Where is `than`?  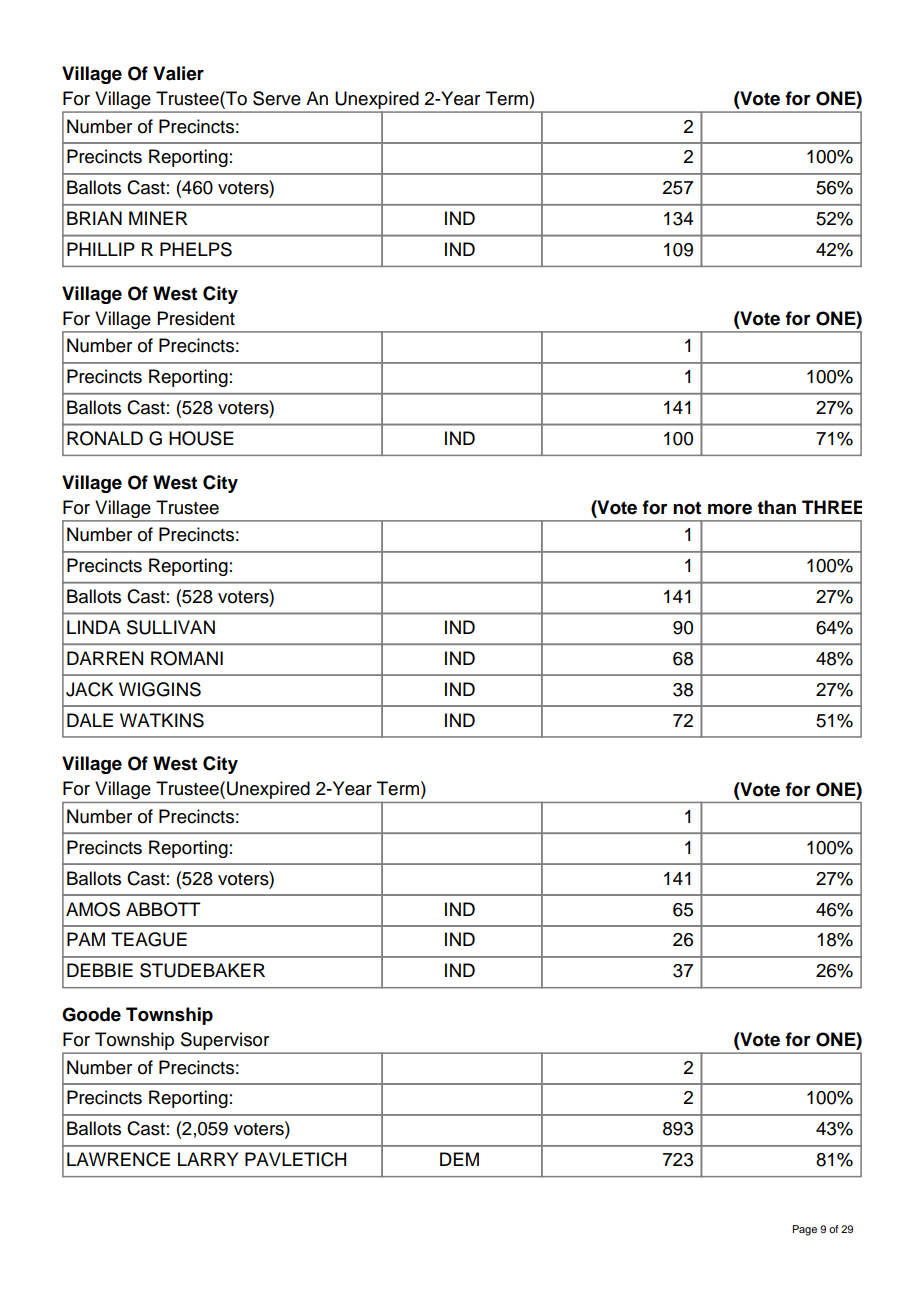 than is located at coordinates (776, 507).
